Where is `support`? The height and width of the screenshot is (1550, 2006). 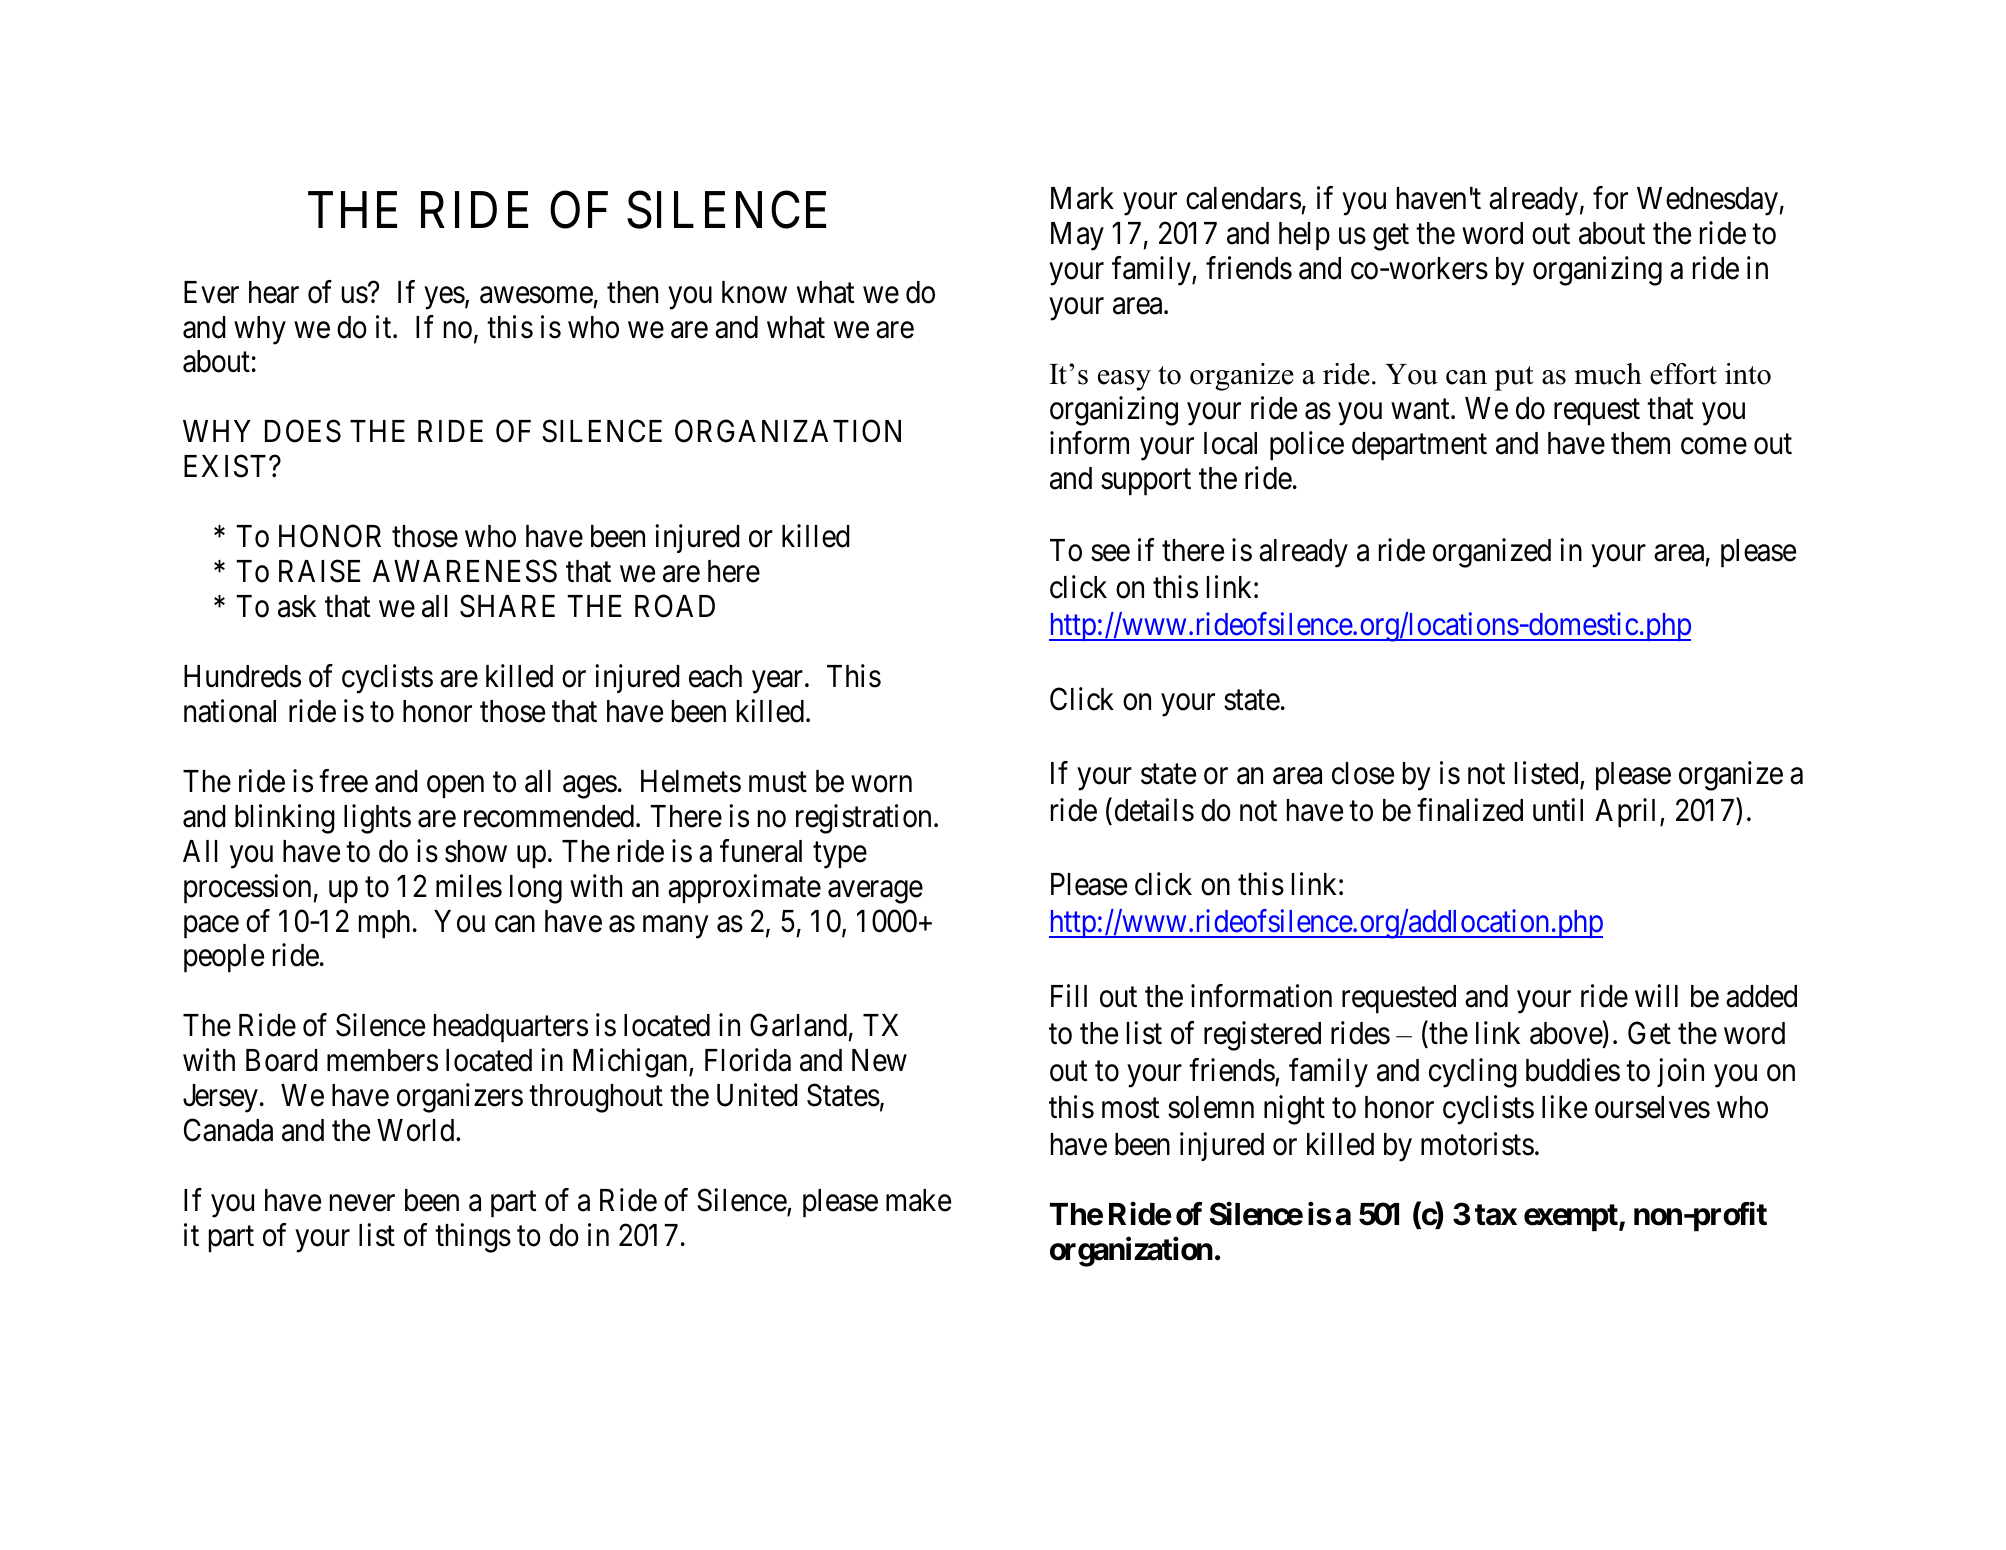 support is located at coordinates (1146, 482).
